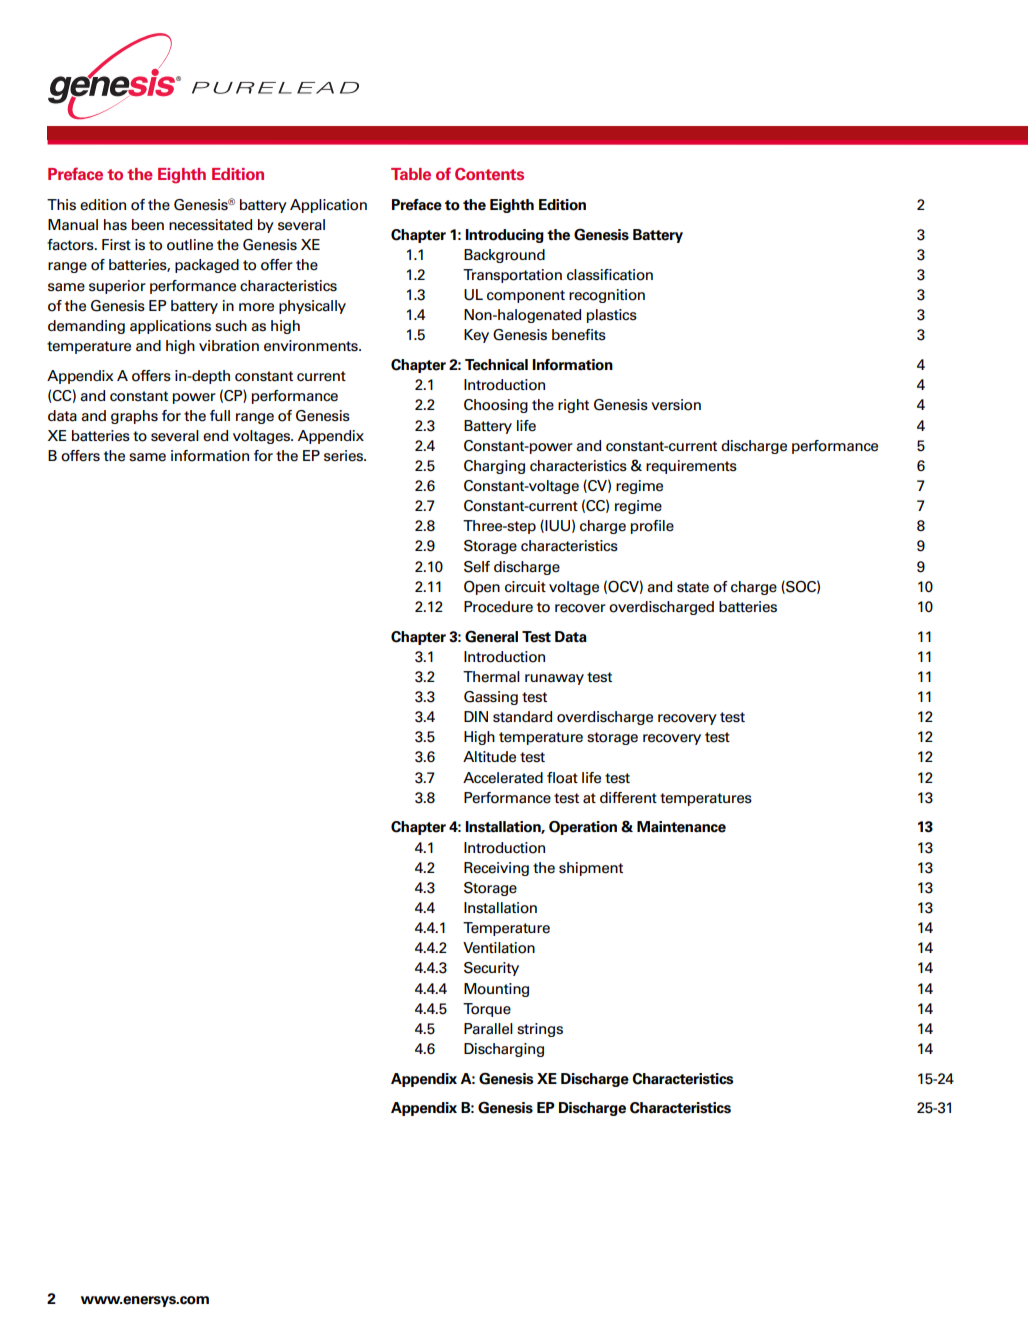  I want to click on state, so click(693, 587).
